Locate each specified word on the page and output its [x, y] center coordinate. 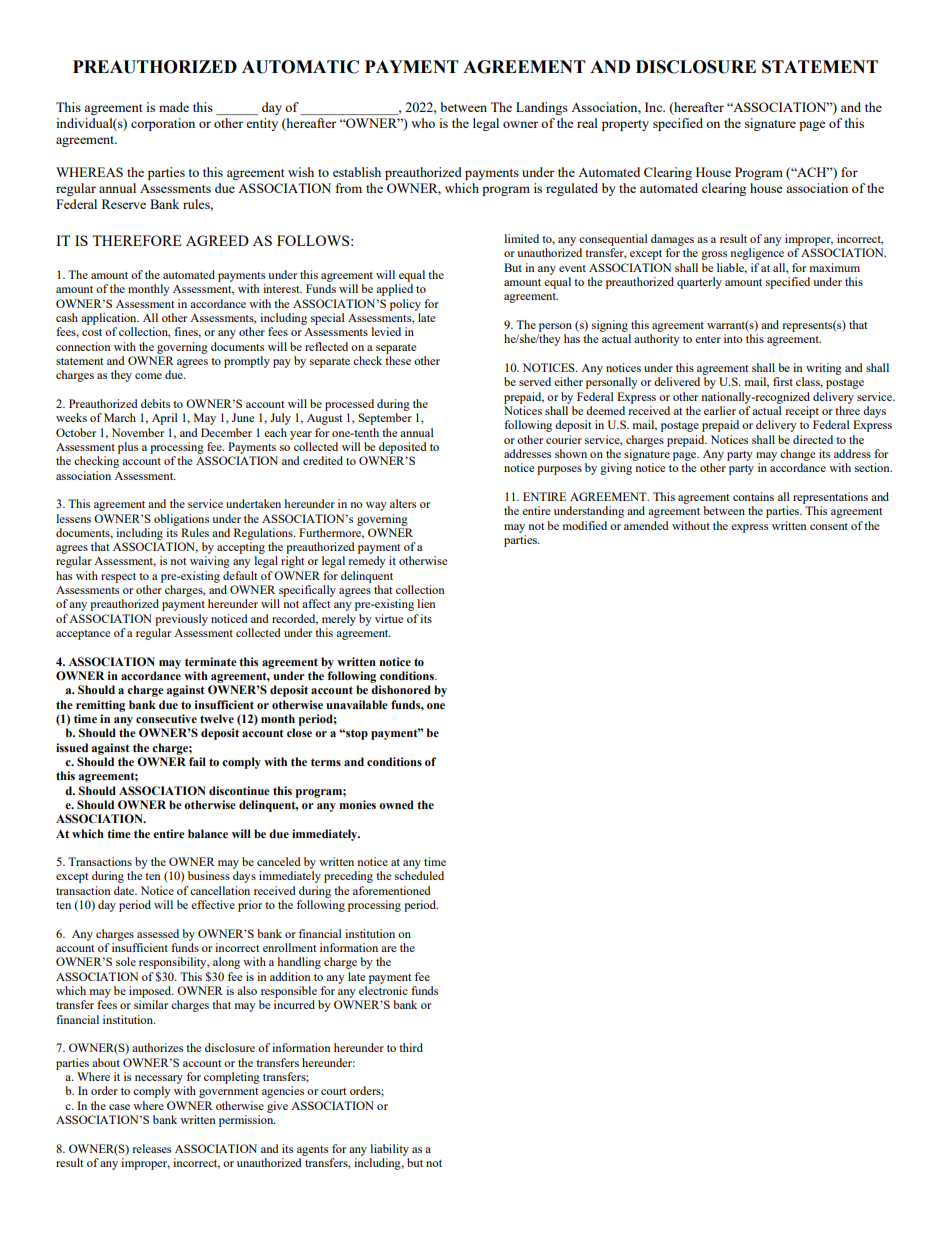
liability [389, 1150]
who [423, 123]
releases [151, 1148]
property [625, 125]
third [411, 1047]
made [174, 107]
